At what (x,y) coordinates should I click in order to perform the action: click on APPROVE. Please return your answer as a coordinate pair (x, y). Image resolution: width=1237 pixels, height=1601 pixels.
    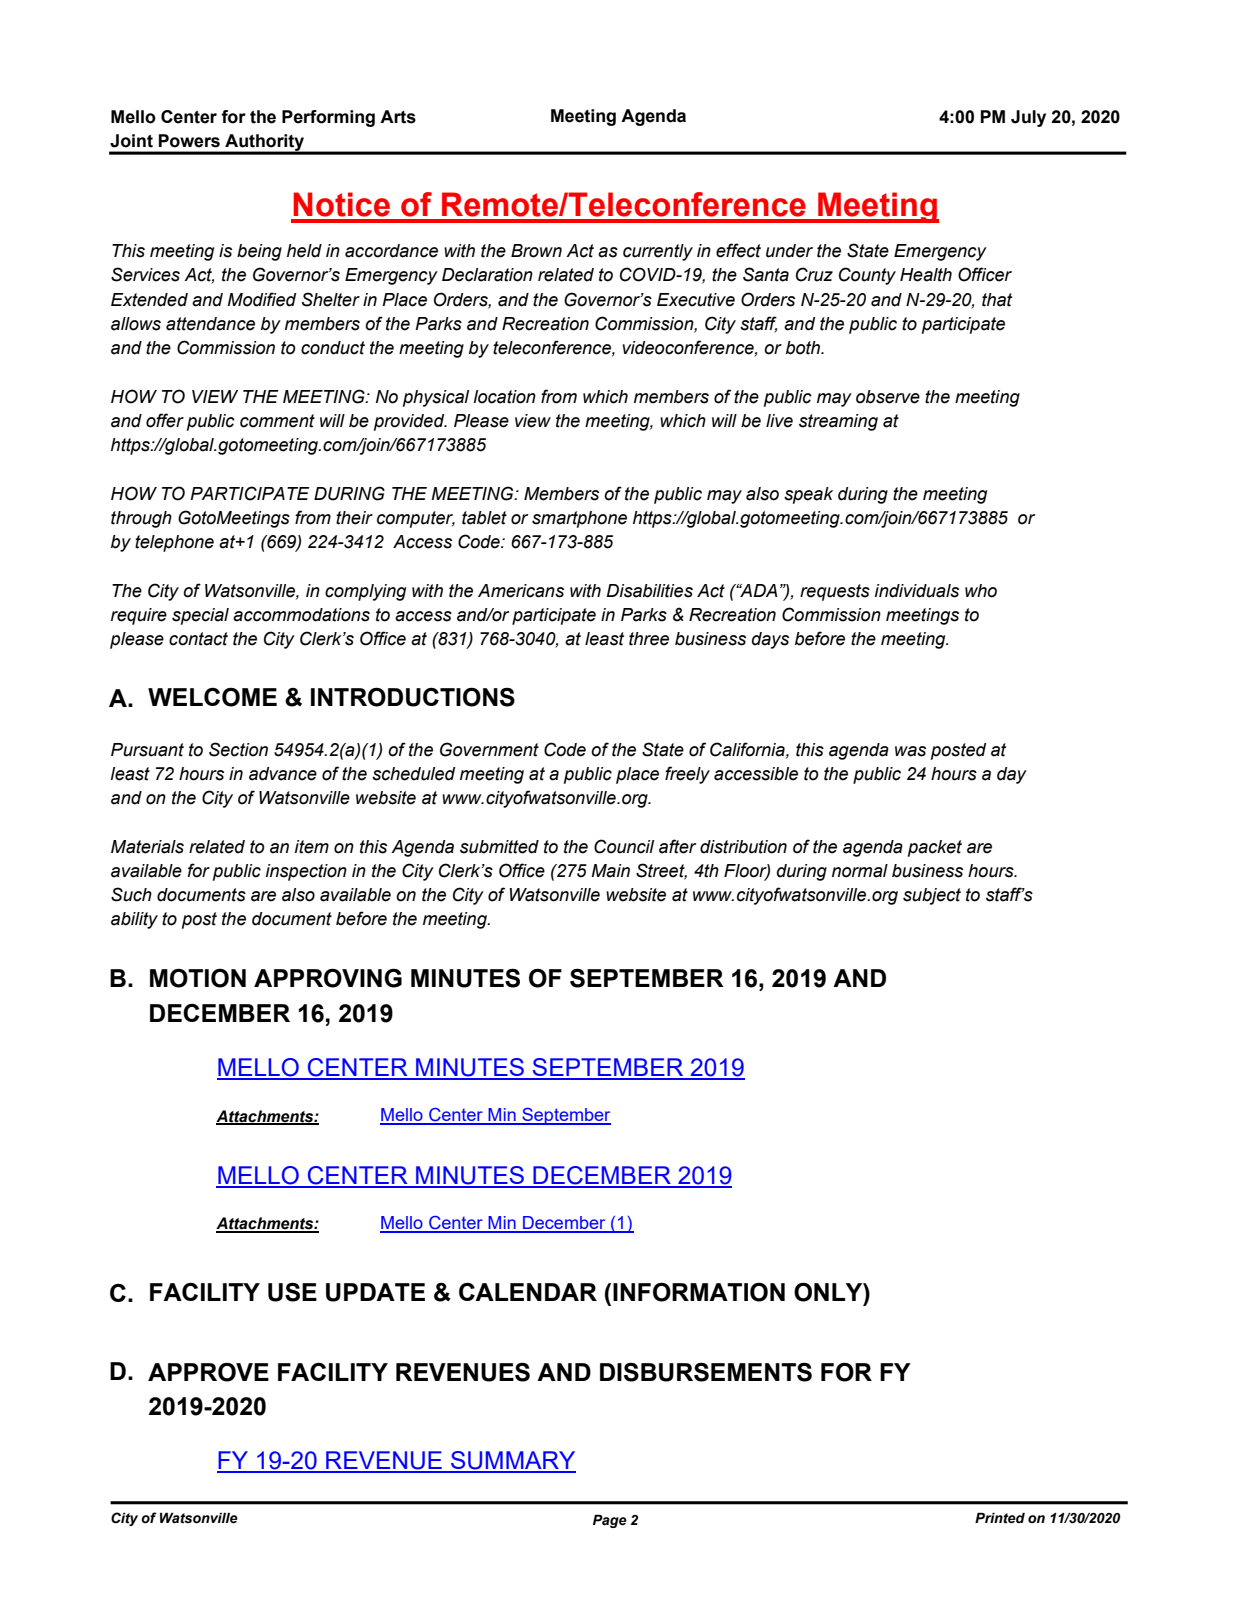
    Looking at the image, I should click on (208, 1372).
